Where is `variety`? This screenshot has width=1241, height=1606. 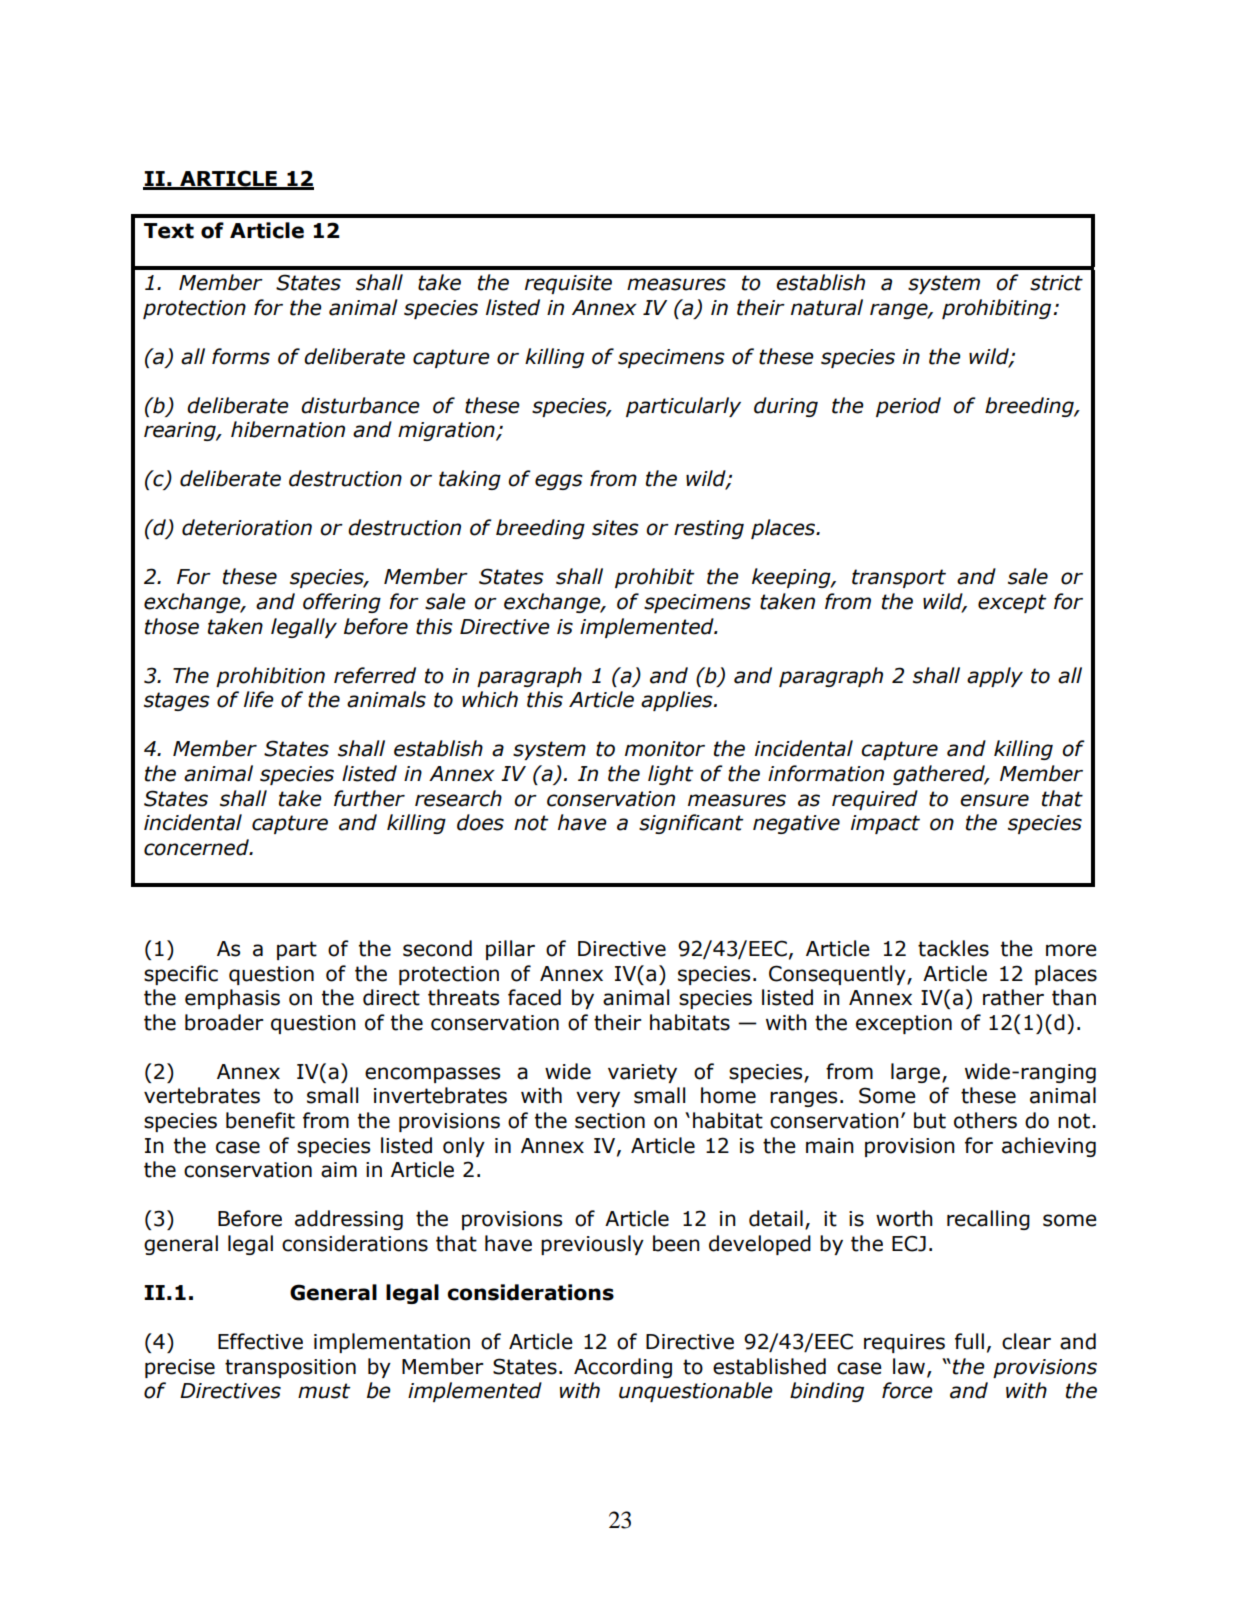 variety is located at coordinates (642, 1073).
